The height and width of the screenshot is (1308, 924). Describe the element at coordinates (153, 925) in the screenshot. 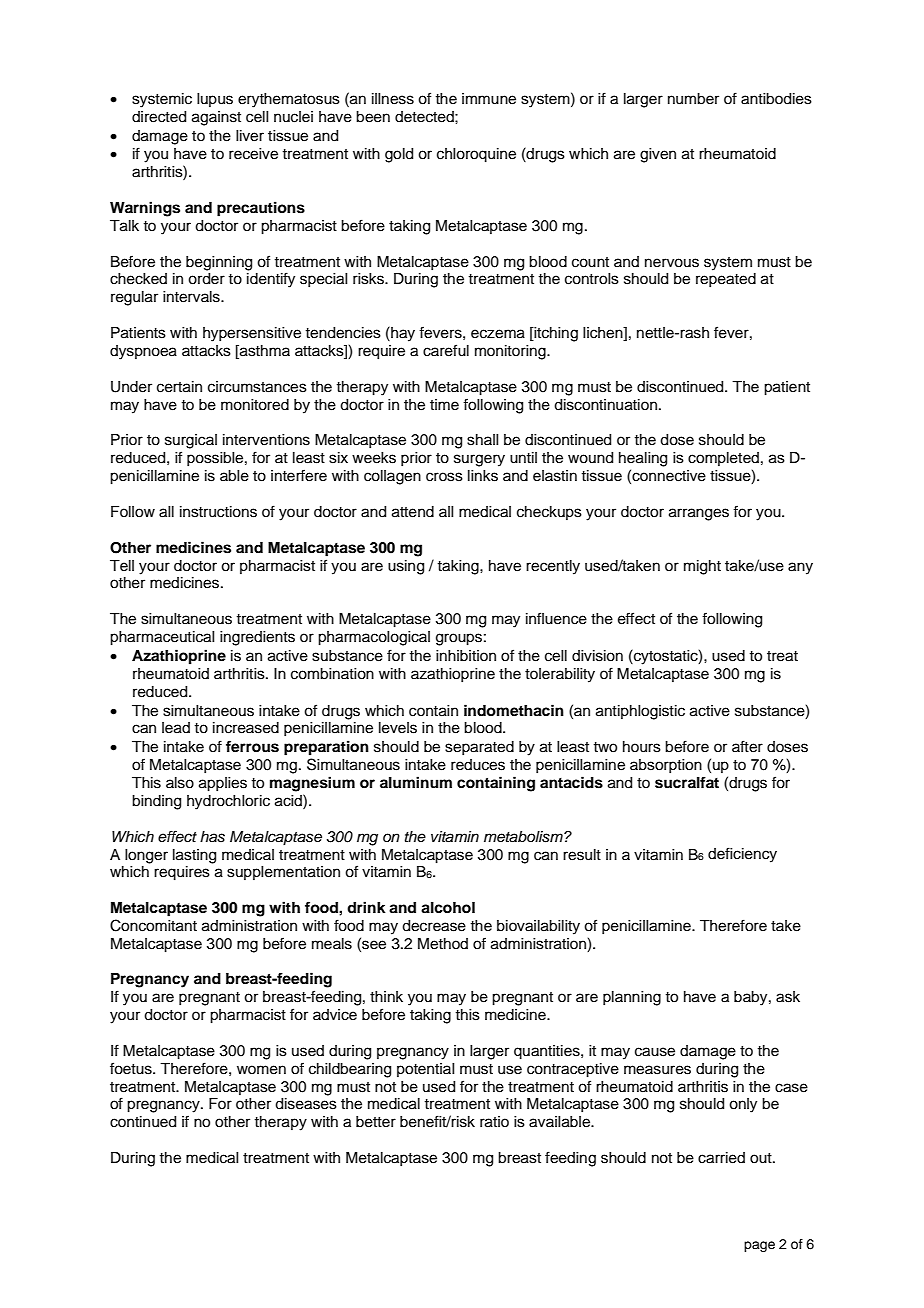

I see `Concomitant` at that location.
